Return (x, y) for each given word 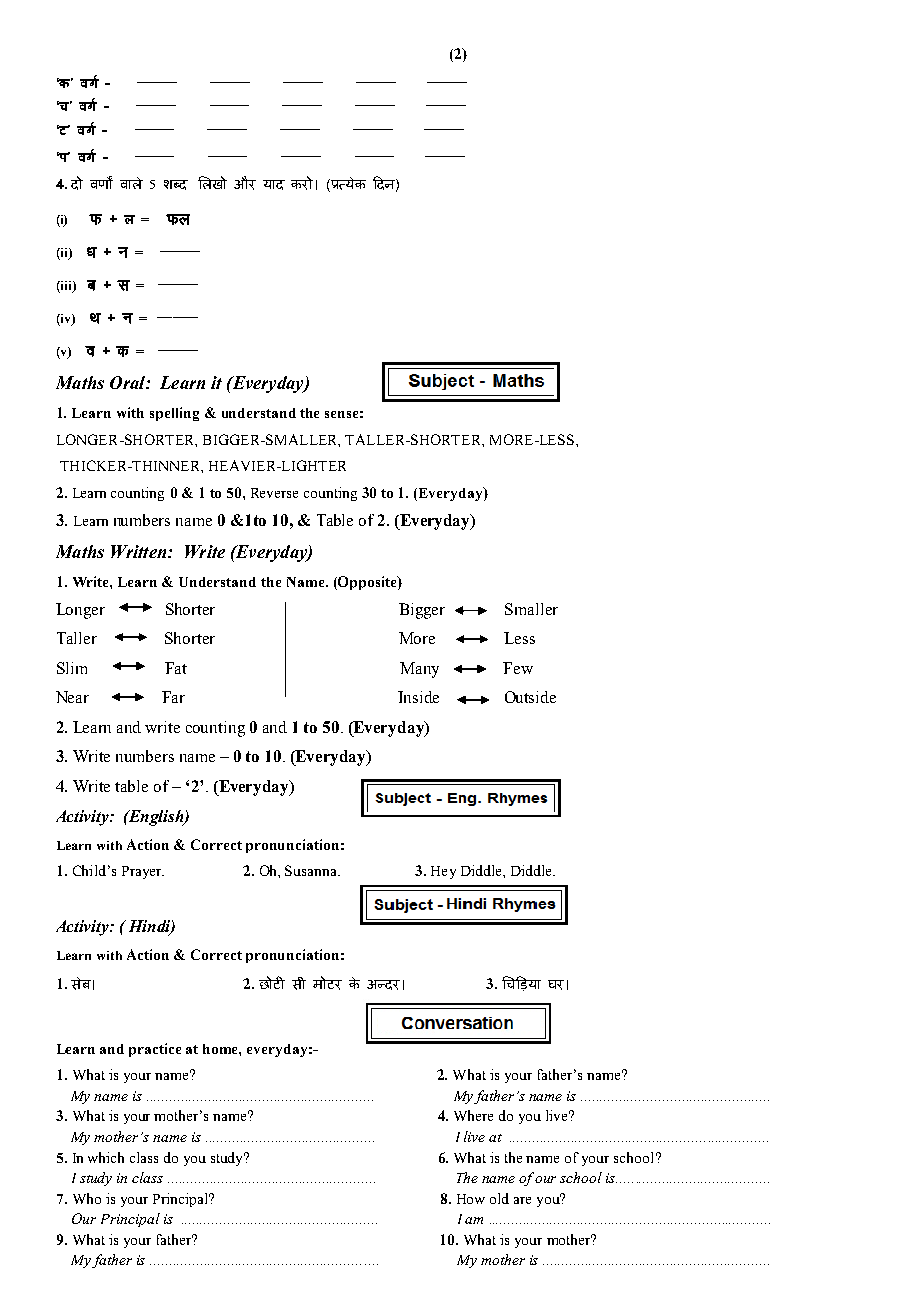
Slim (72, 668)
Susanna (312, 870)
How (471, 1199)
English (156, 818)
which (106, 1157)
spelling (174, 414)
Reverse (274, 493)
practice (155, 1050)
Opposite (367, 583)
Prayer (143, 872)
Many (419, 670)
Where (473, 1115)
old (499, 1198)
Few (518, 668)
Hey (443, 872)
